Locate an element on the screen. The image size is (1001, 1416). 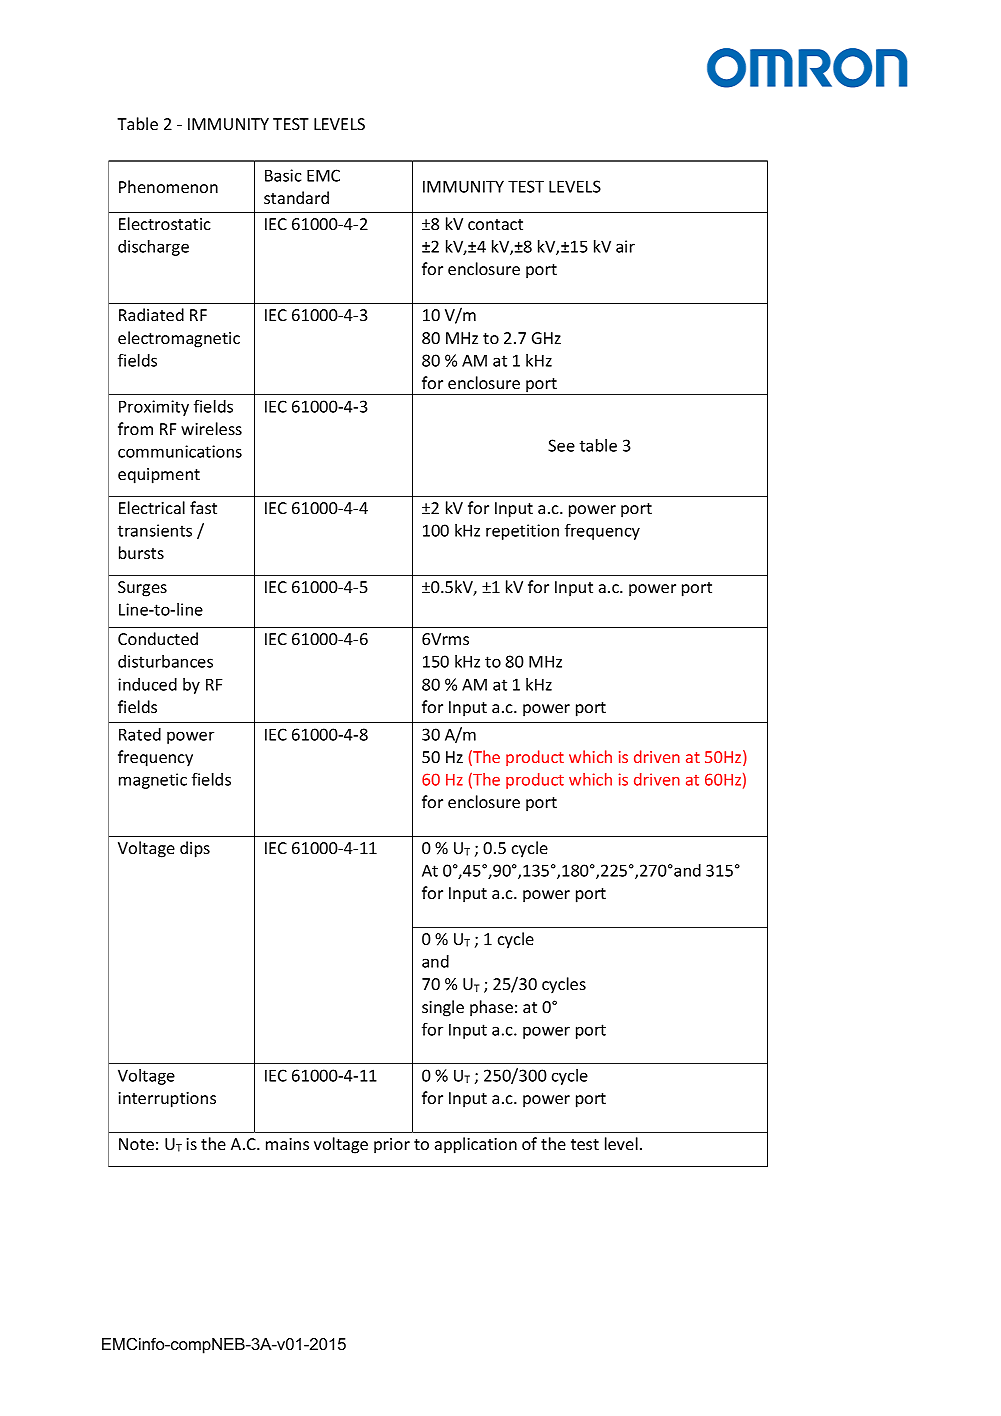
prior is located at coordinates (392, 1146).
